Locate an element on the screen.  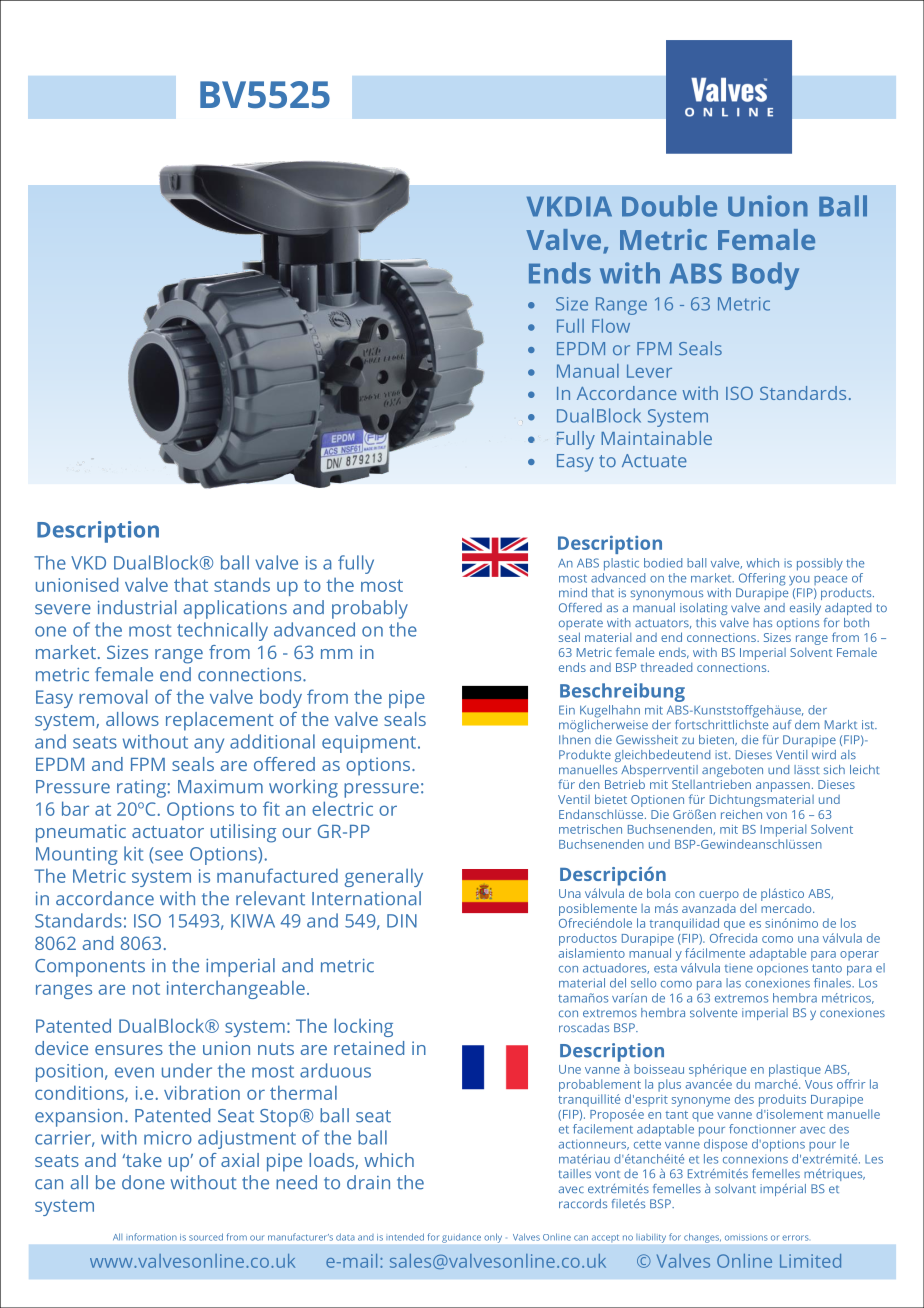
Lever is located at coordinates (649, 371).
